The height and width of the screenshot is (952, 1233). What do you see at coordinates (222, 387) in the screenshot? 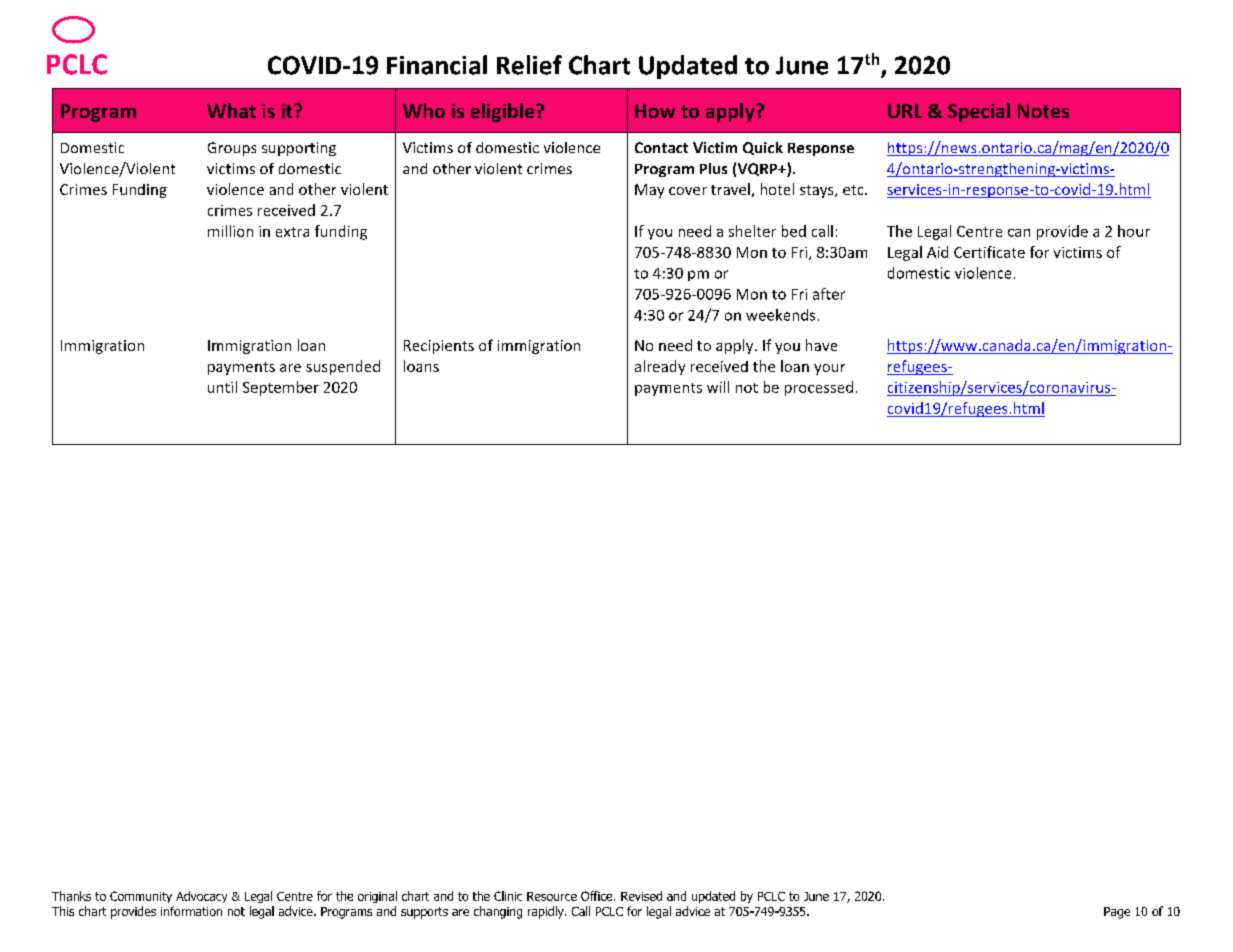
I see `until` at bounding box center [222, 387].
